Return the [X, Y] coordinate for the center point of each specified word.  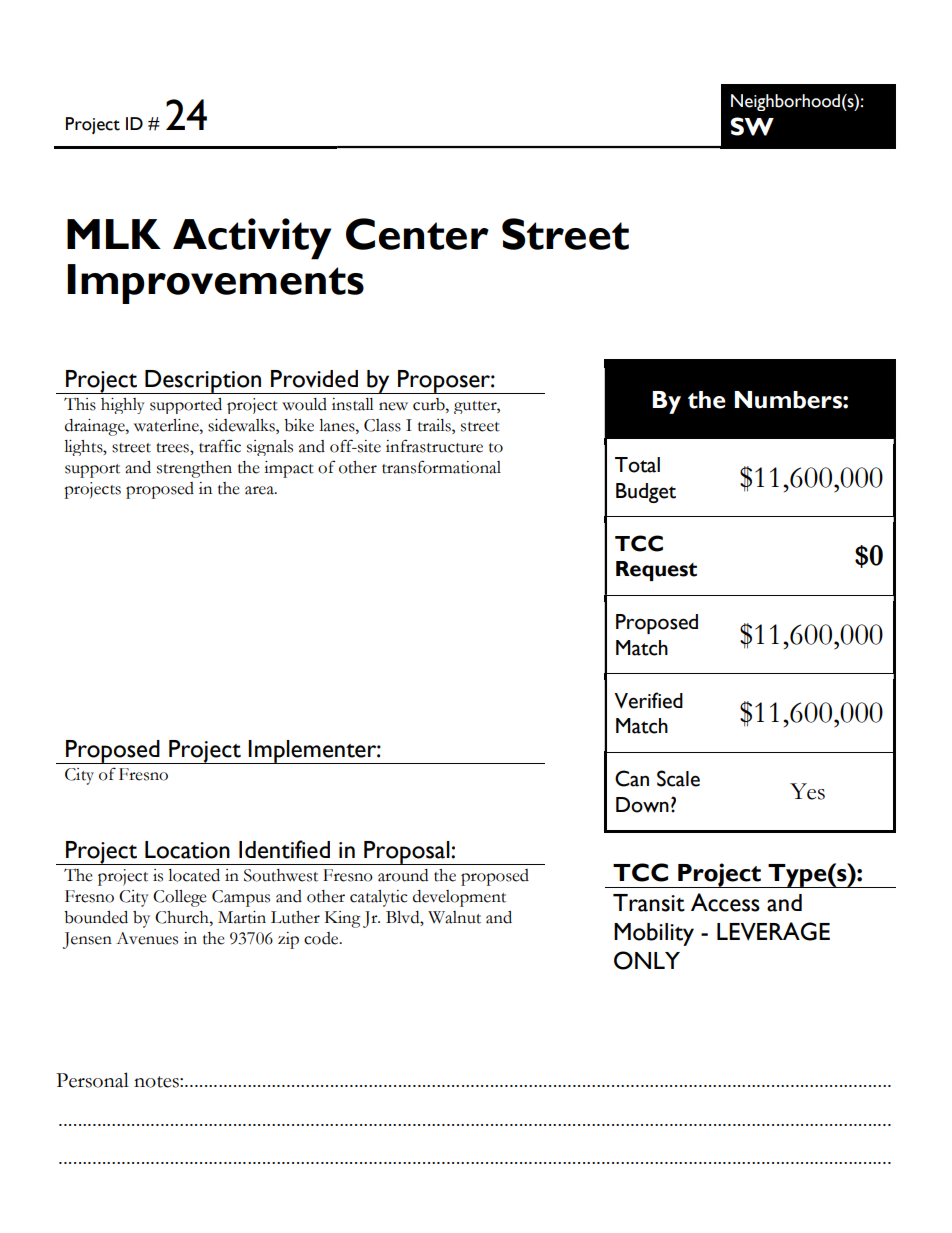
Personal [92, 1080]
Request [656, 571]
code [322, 938]
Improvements [215, 284]
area [260, 490]
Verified [648, 700]
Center [417, 234]
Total [637, 465]
